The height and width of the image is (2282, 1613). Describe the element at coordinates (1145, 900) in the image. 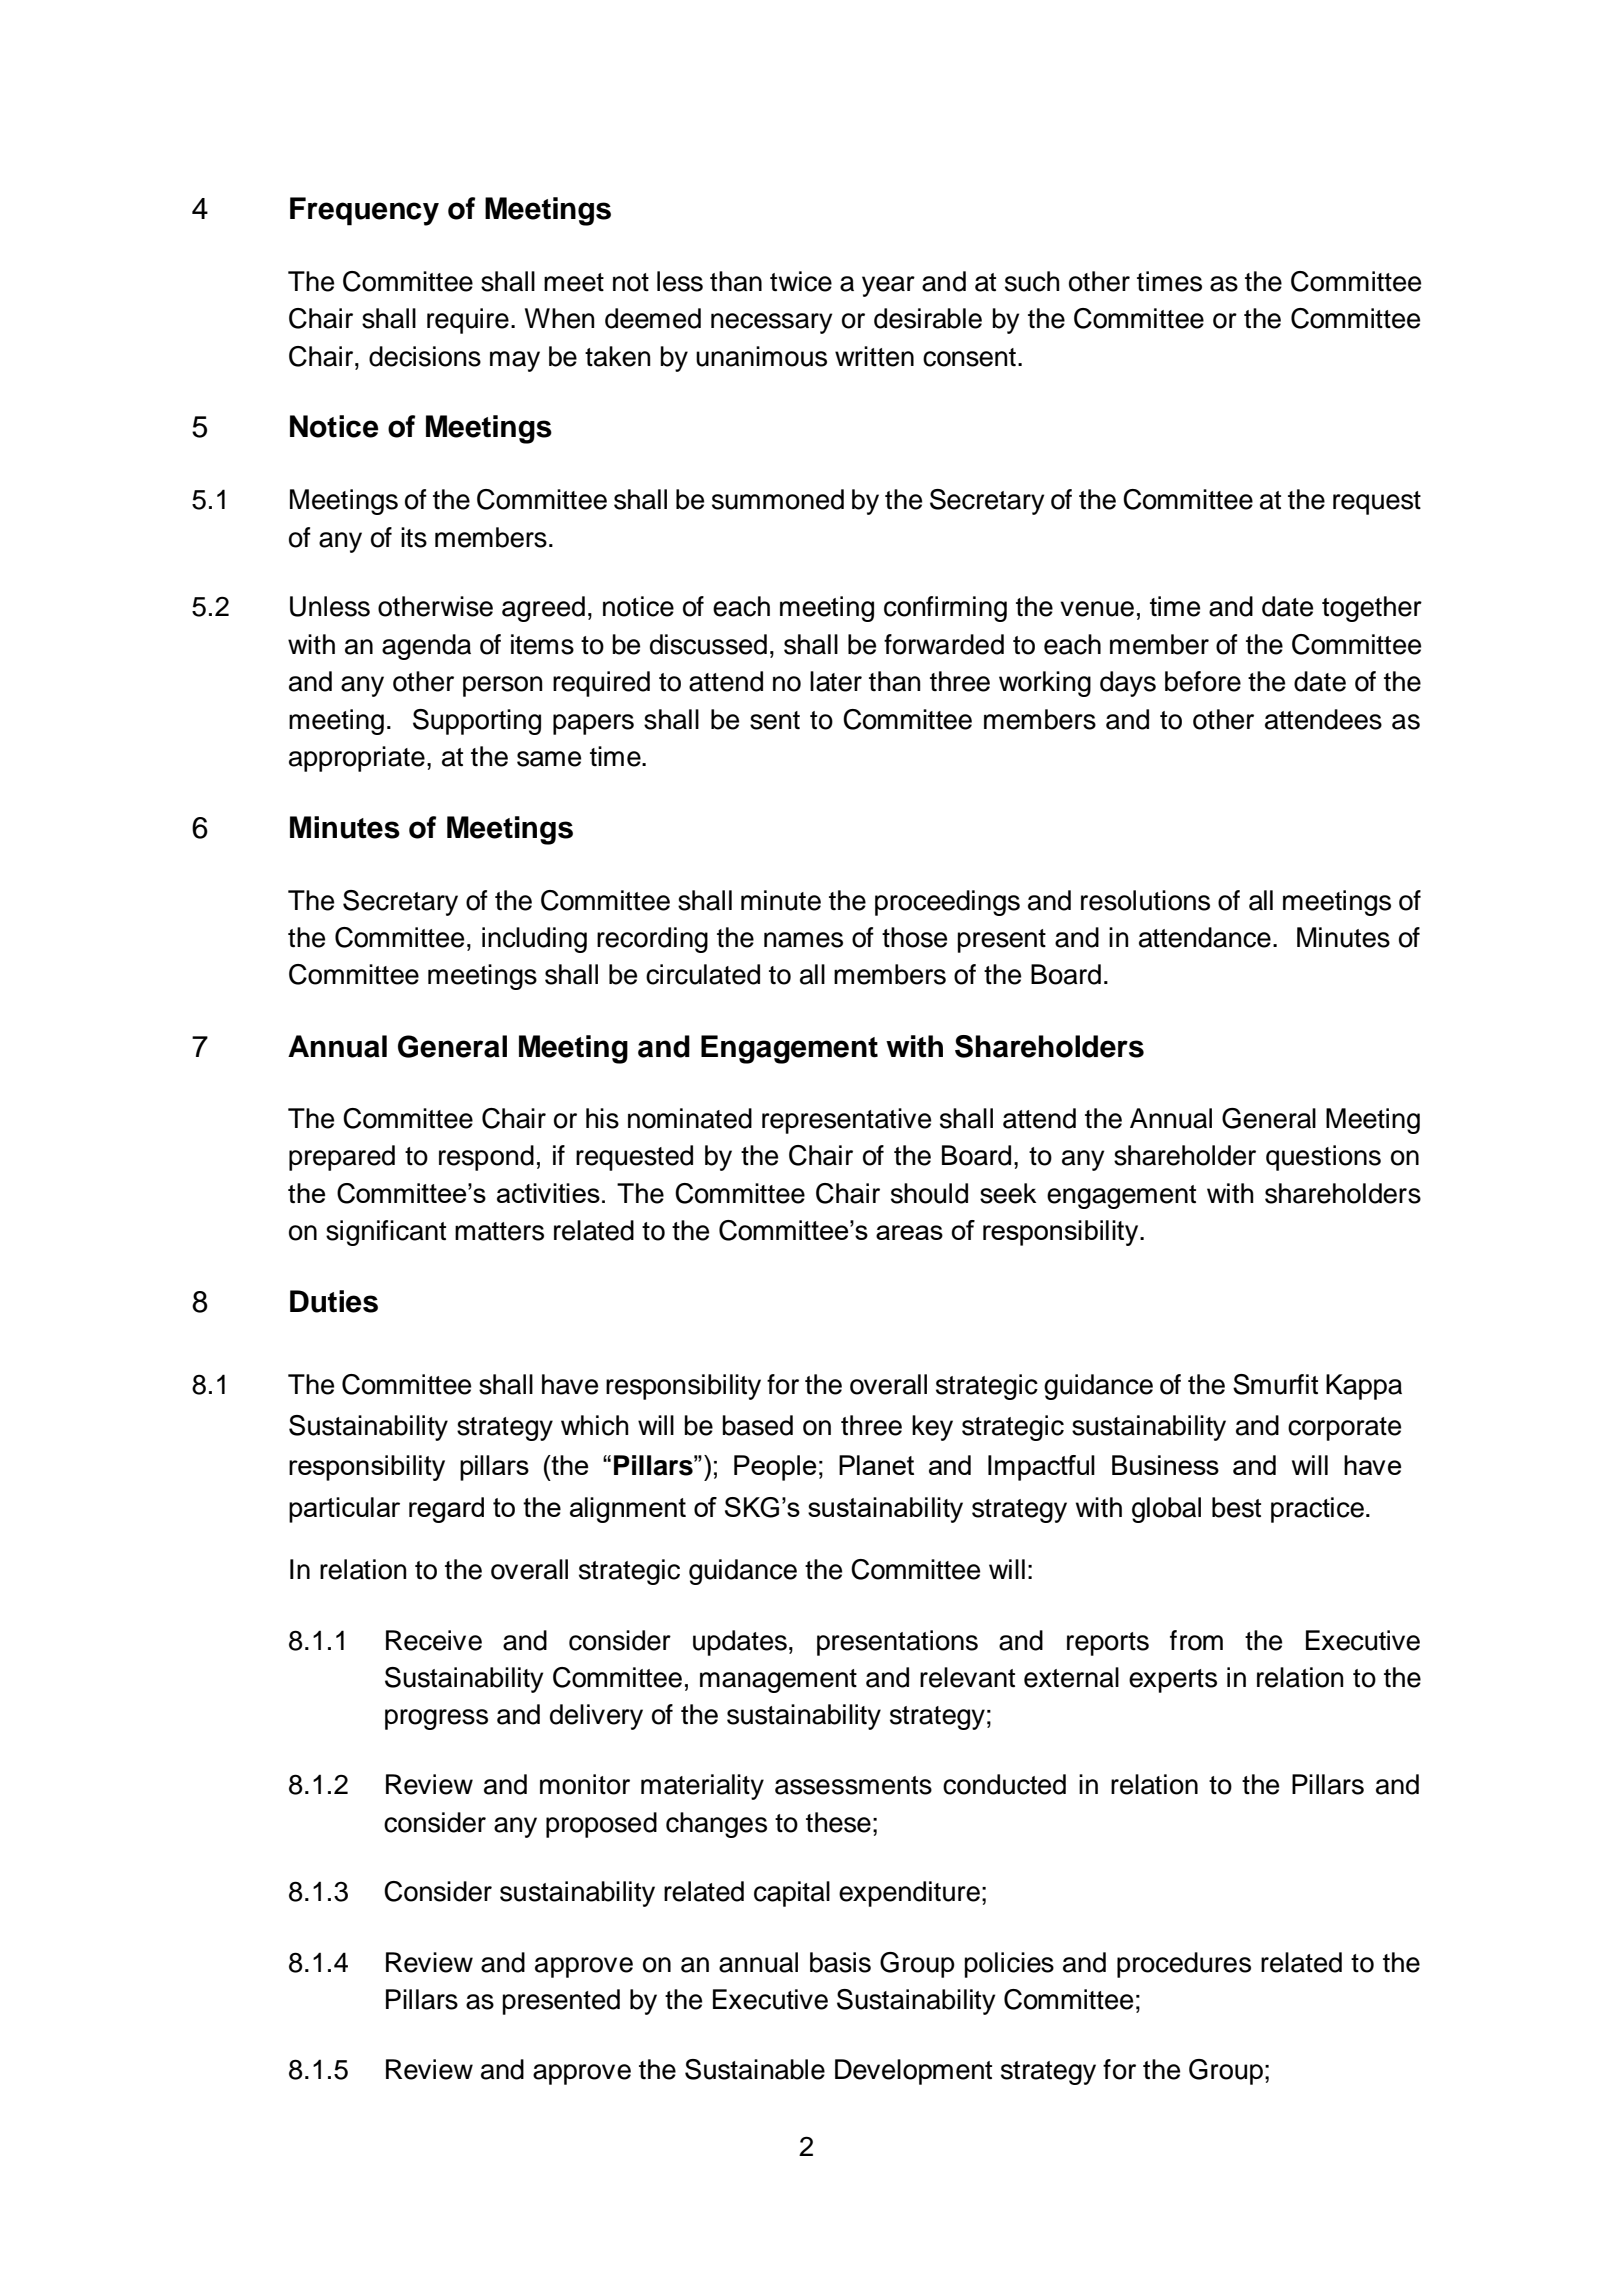

I see `resolutions` at that location.
